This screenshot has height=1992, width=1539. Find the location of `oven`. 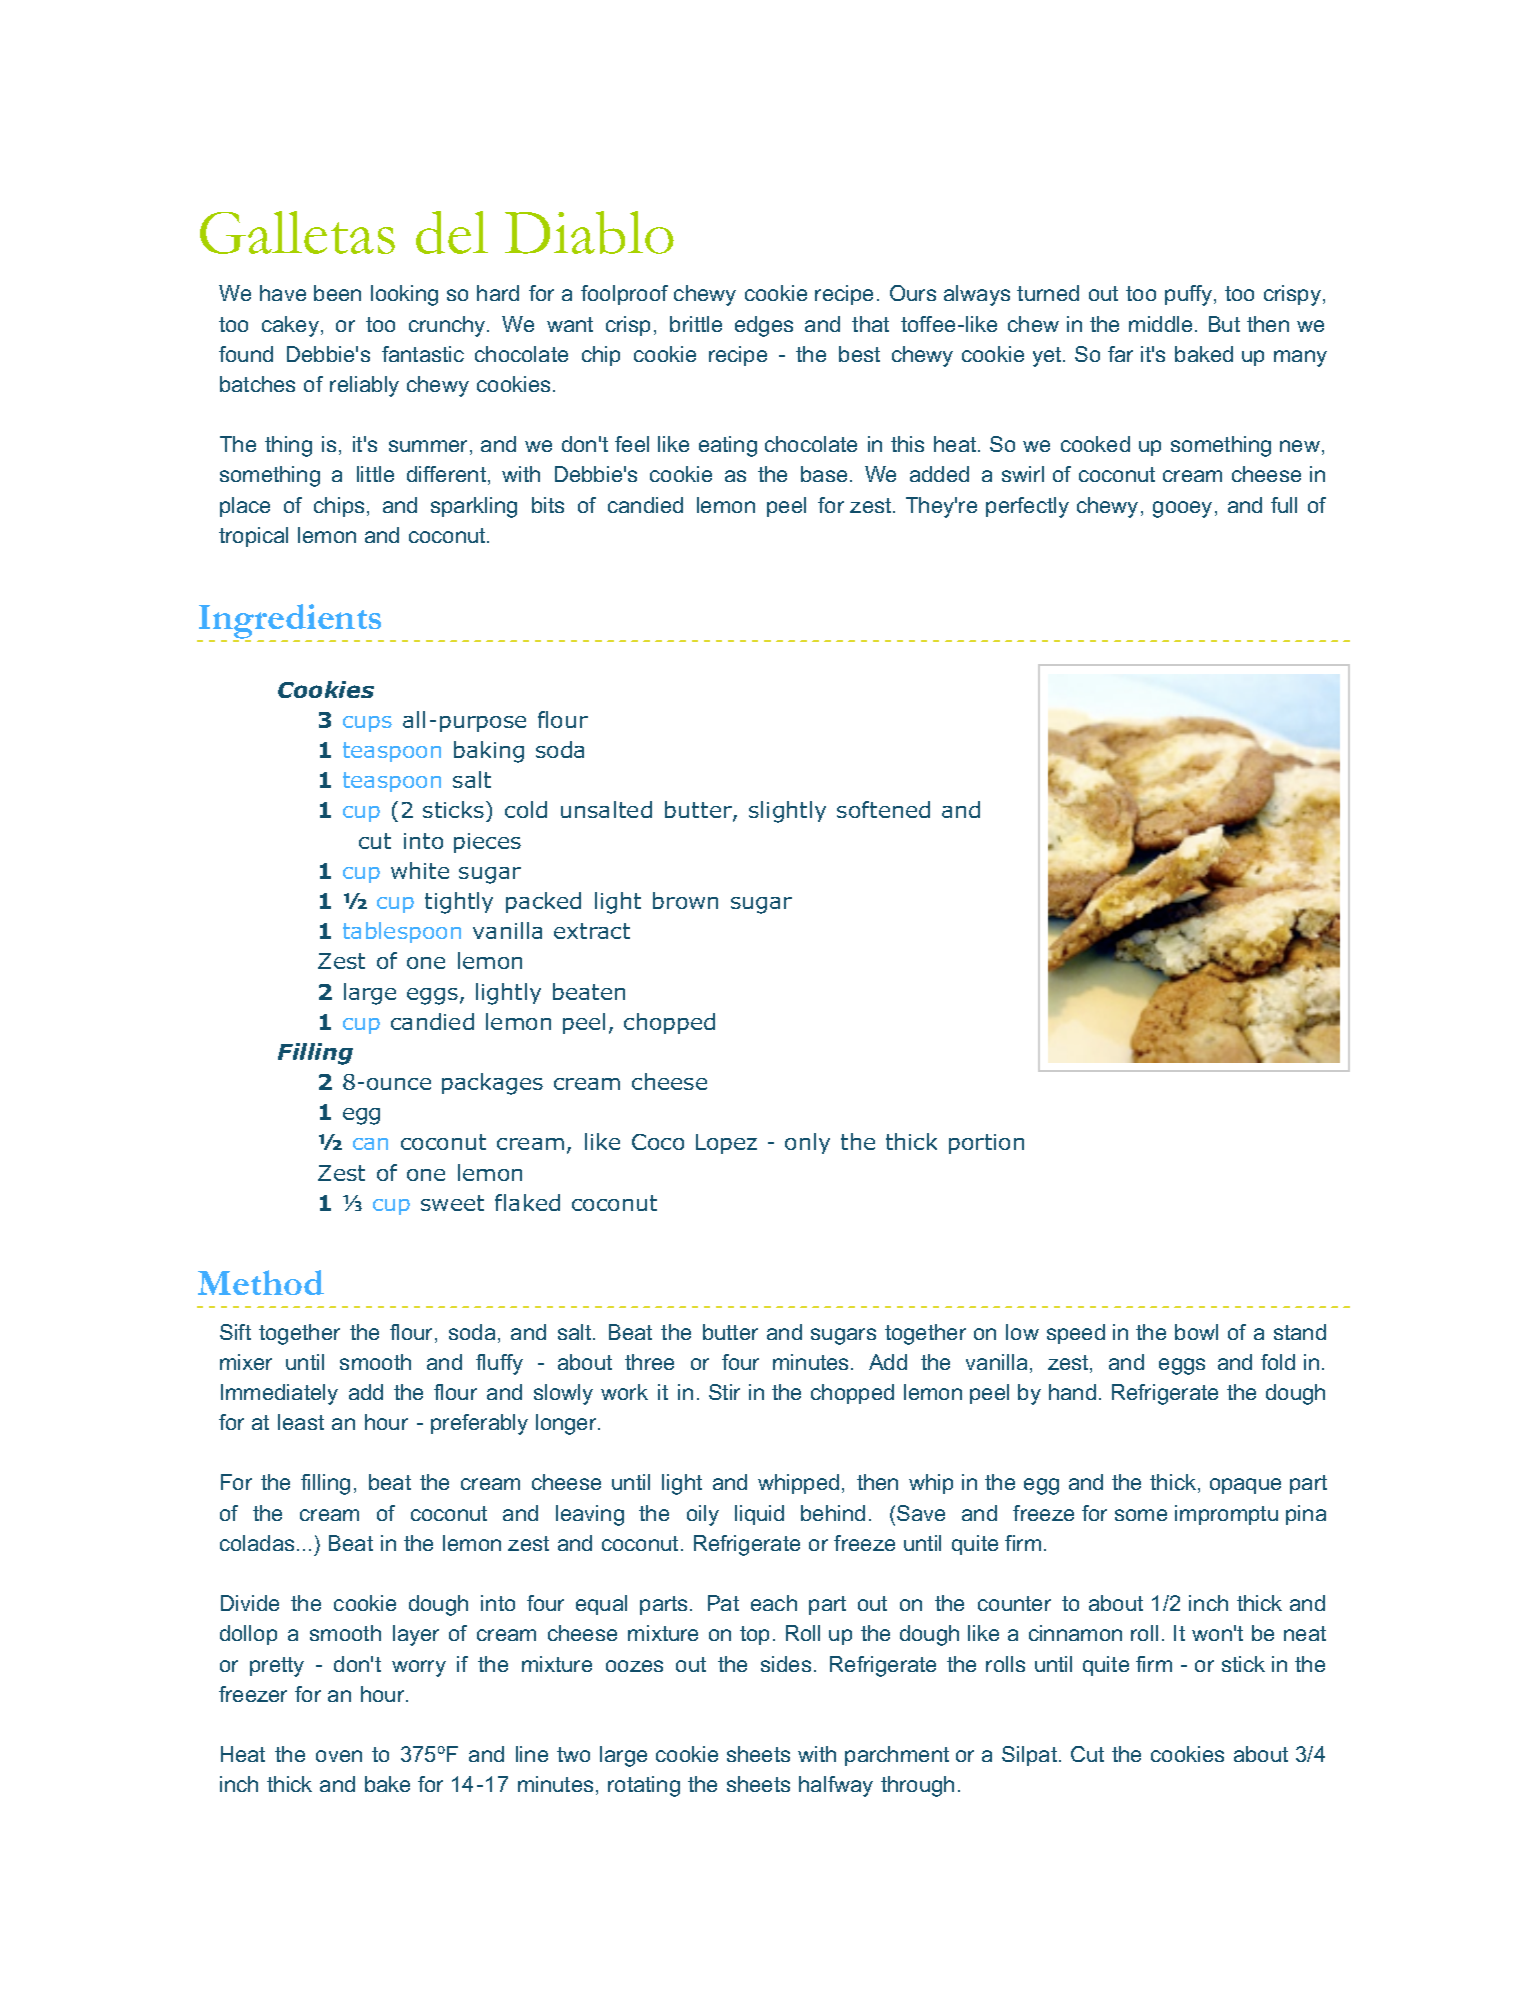

oven is located at coordinates (339, 1756).
